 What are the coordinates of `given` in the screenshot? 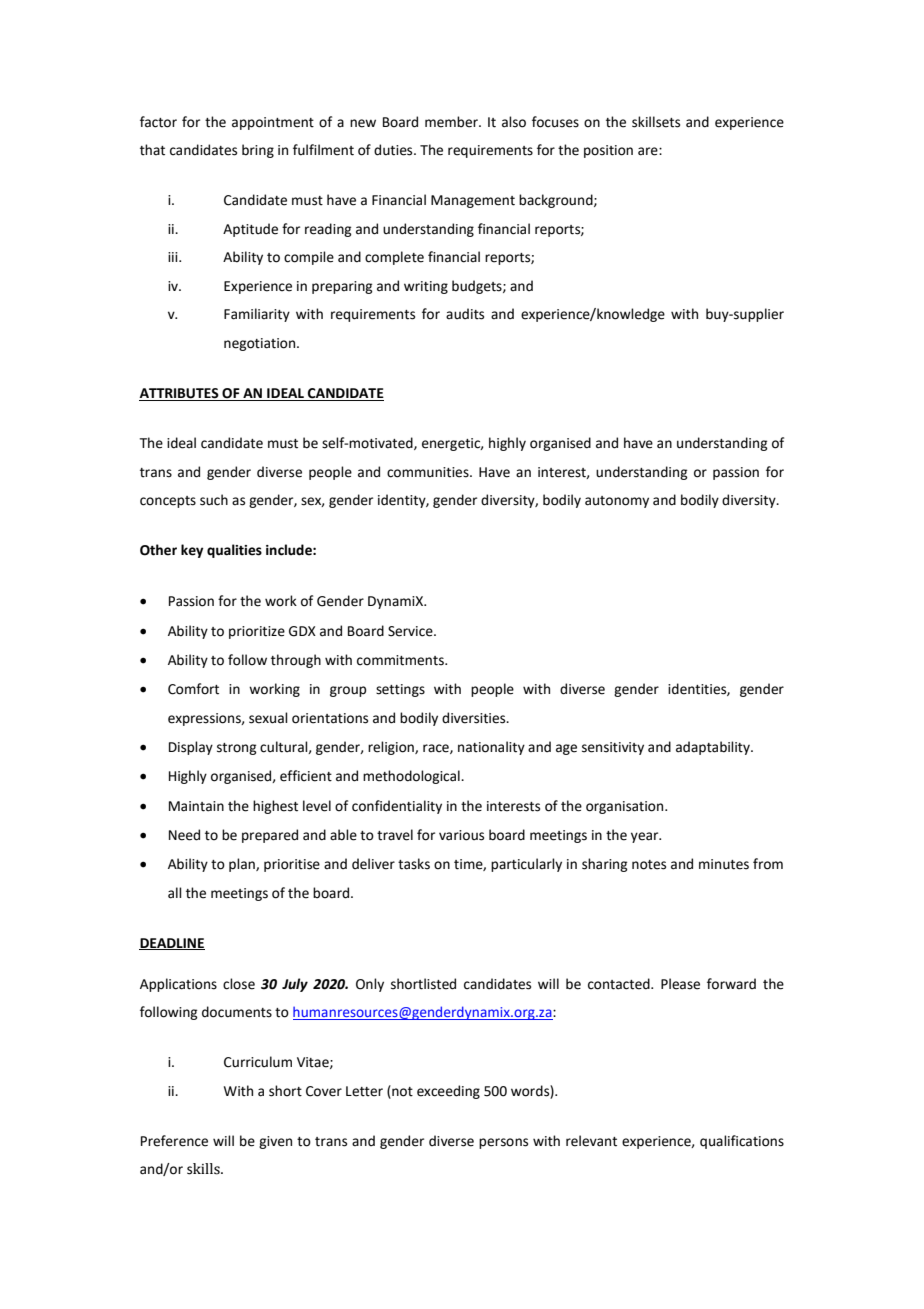 It's located at (275, 1142).
